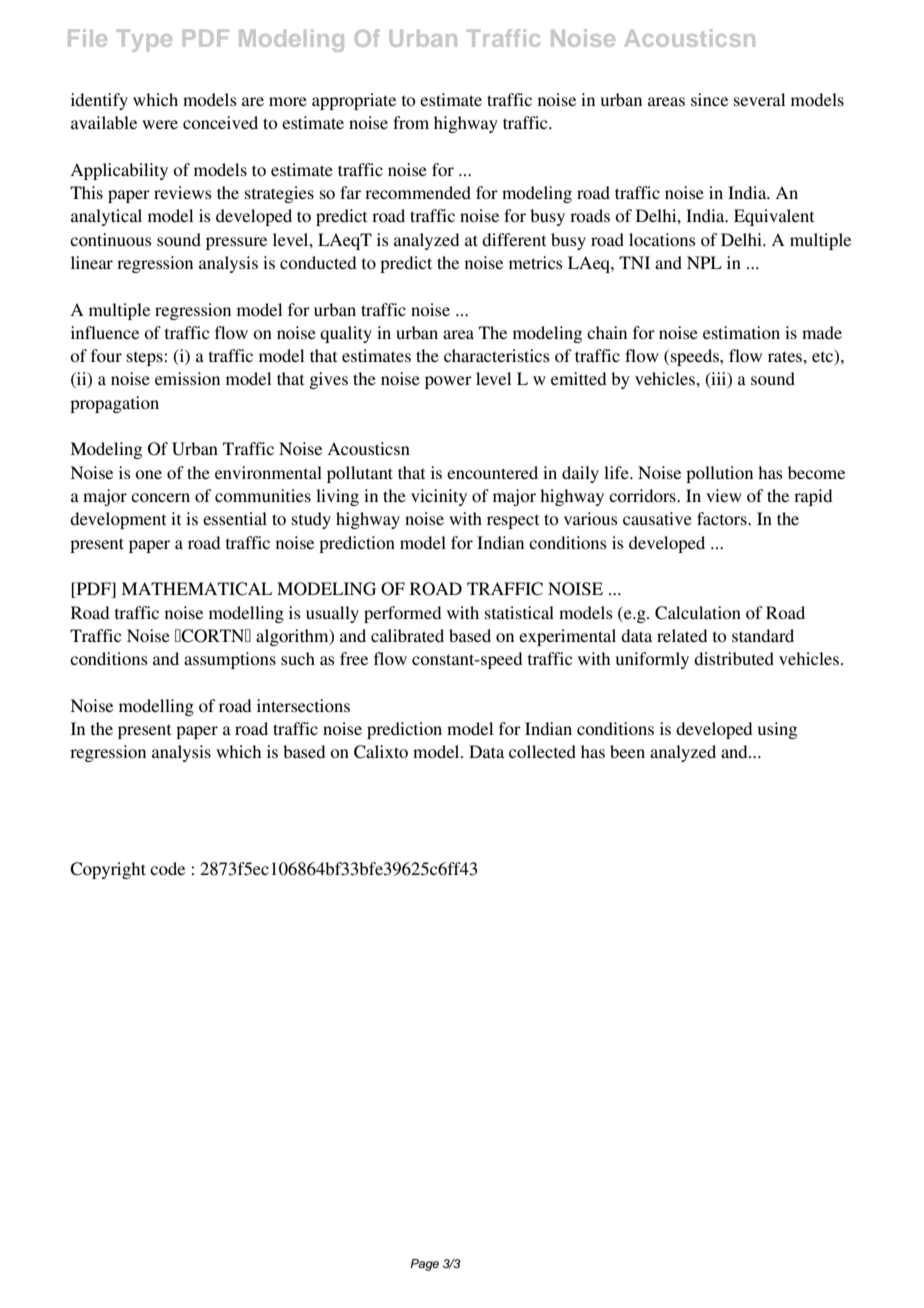 The image size is (924, 1308). What do you see at coordinates (734, 658) in the screenshot?
I see `distributed` at bounding box center [734, 658].
